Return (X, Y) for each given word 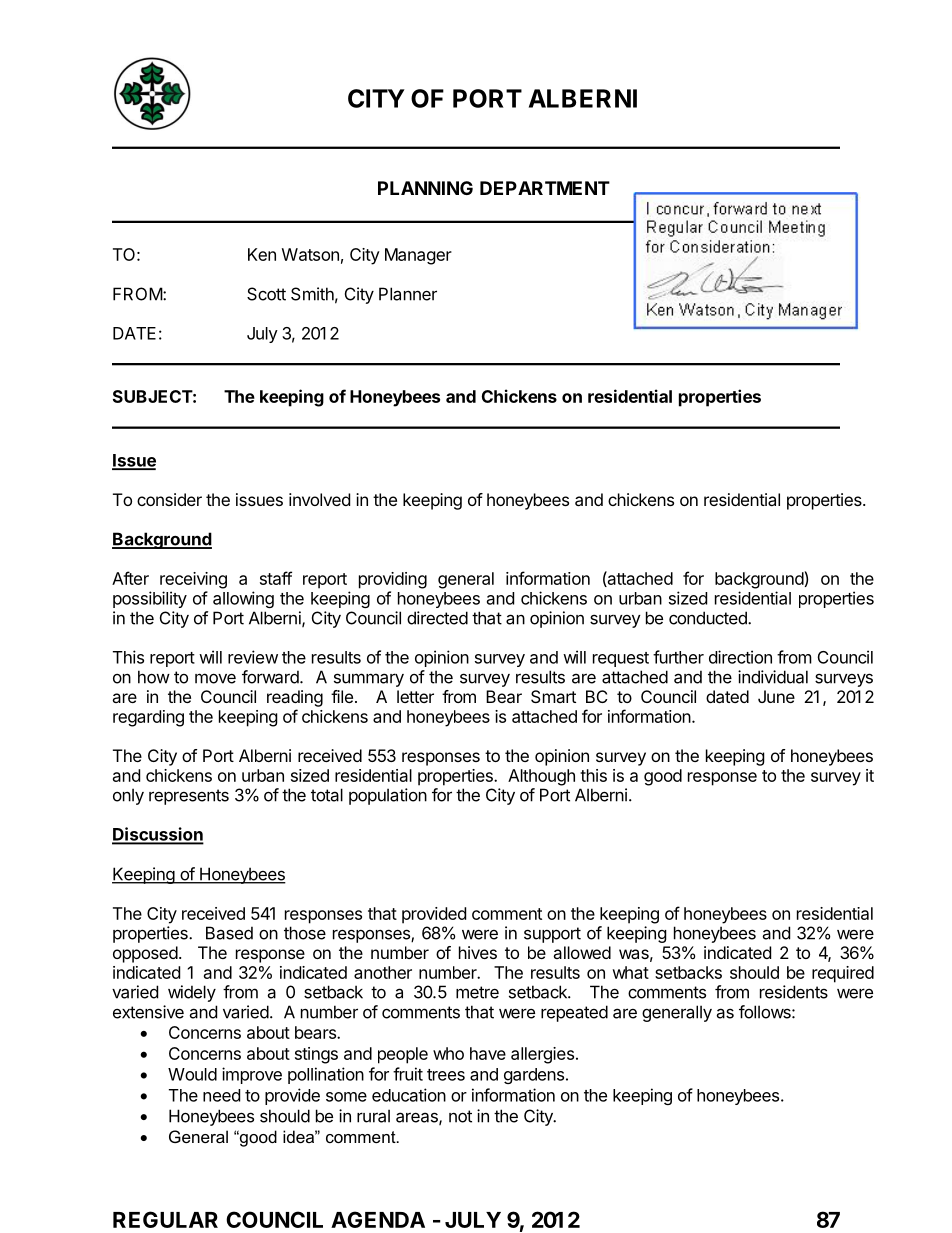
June (776, 696)
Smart (553, 696)
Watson (310, 254)
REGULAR (165, 1219)
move (215, 678)
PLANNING (425, 188)
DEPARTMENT (545, 188)
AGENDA (378, 1219)
